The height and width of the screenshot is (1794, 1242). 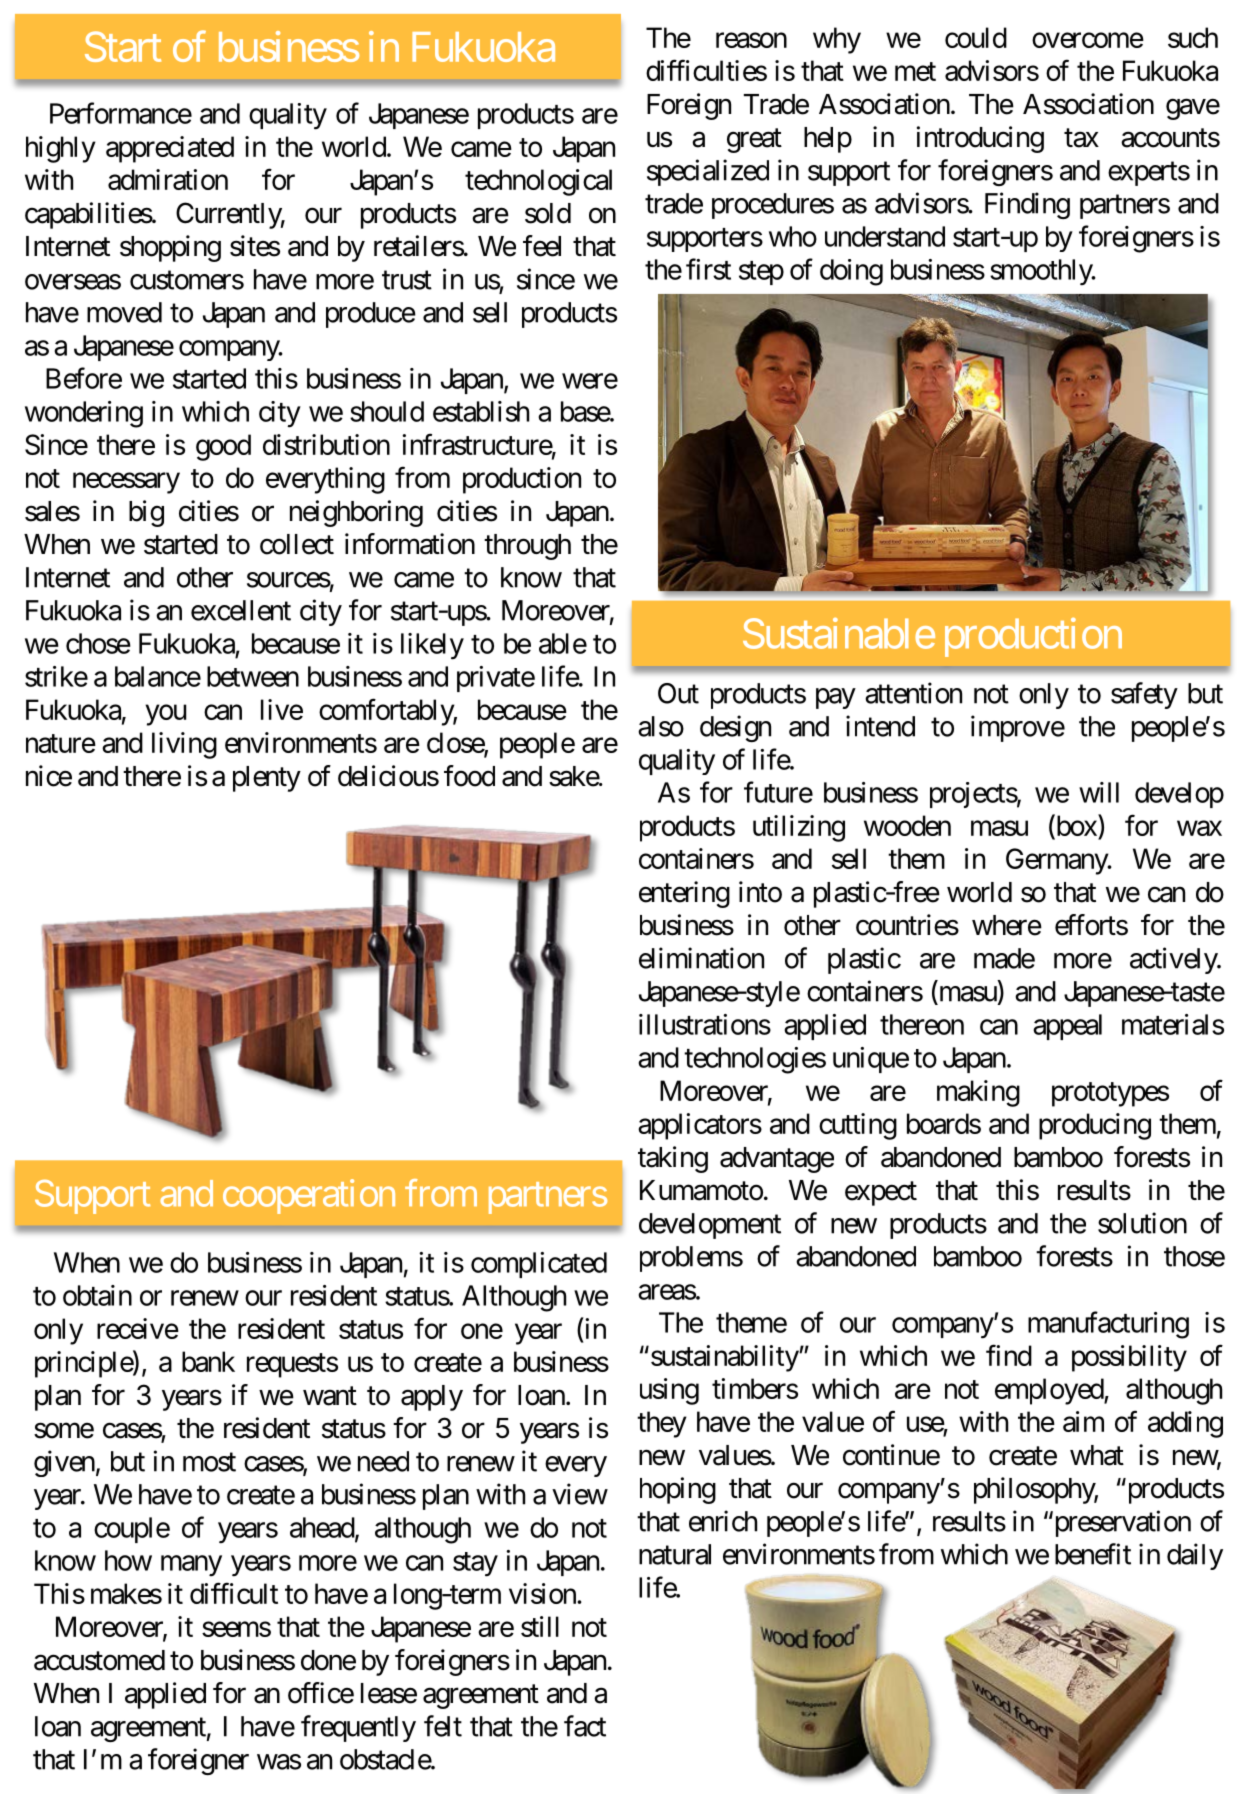 I want to click on complicated, so click(x=539, y=1265).
